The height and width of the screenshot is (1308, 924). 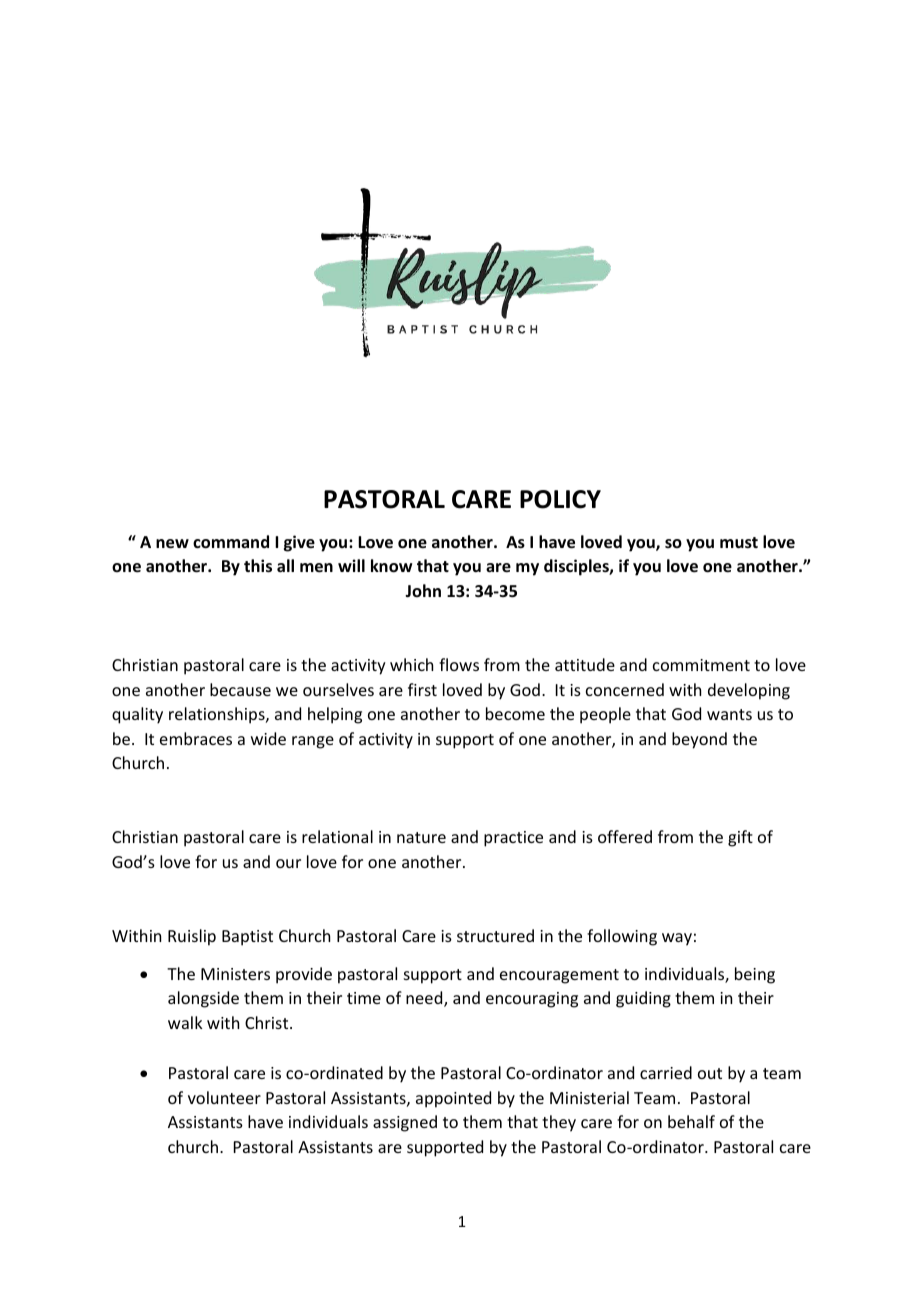 What do you see at coordinates (691, 1121) in the screenshot?
I see `behalf` at bounding box center [691, 1121].
